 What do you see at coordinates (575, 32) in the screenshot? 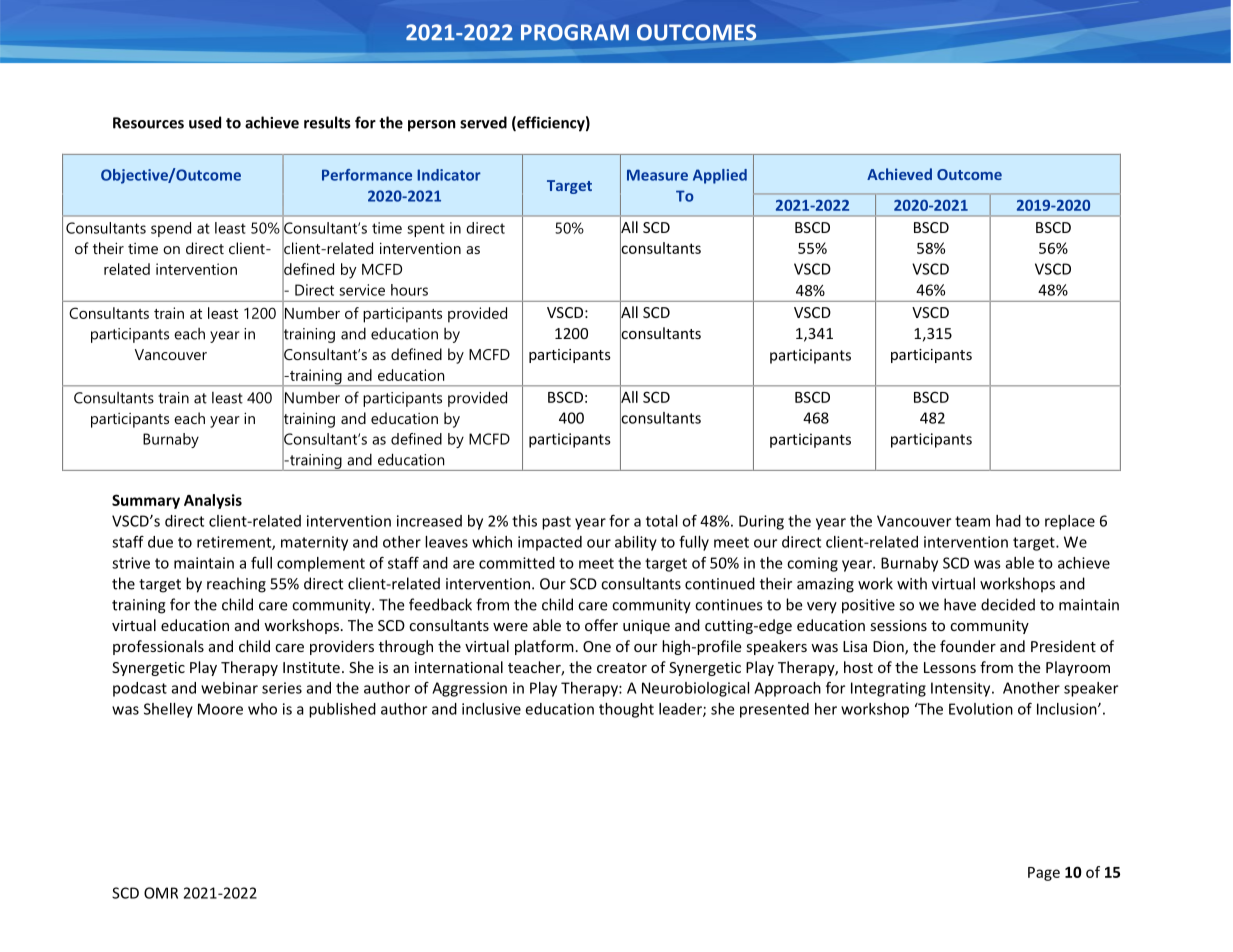
I see `PROGRAM` at bounding box center [575, 32].
